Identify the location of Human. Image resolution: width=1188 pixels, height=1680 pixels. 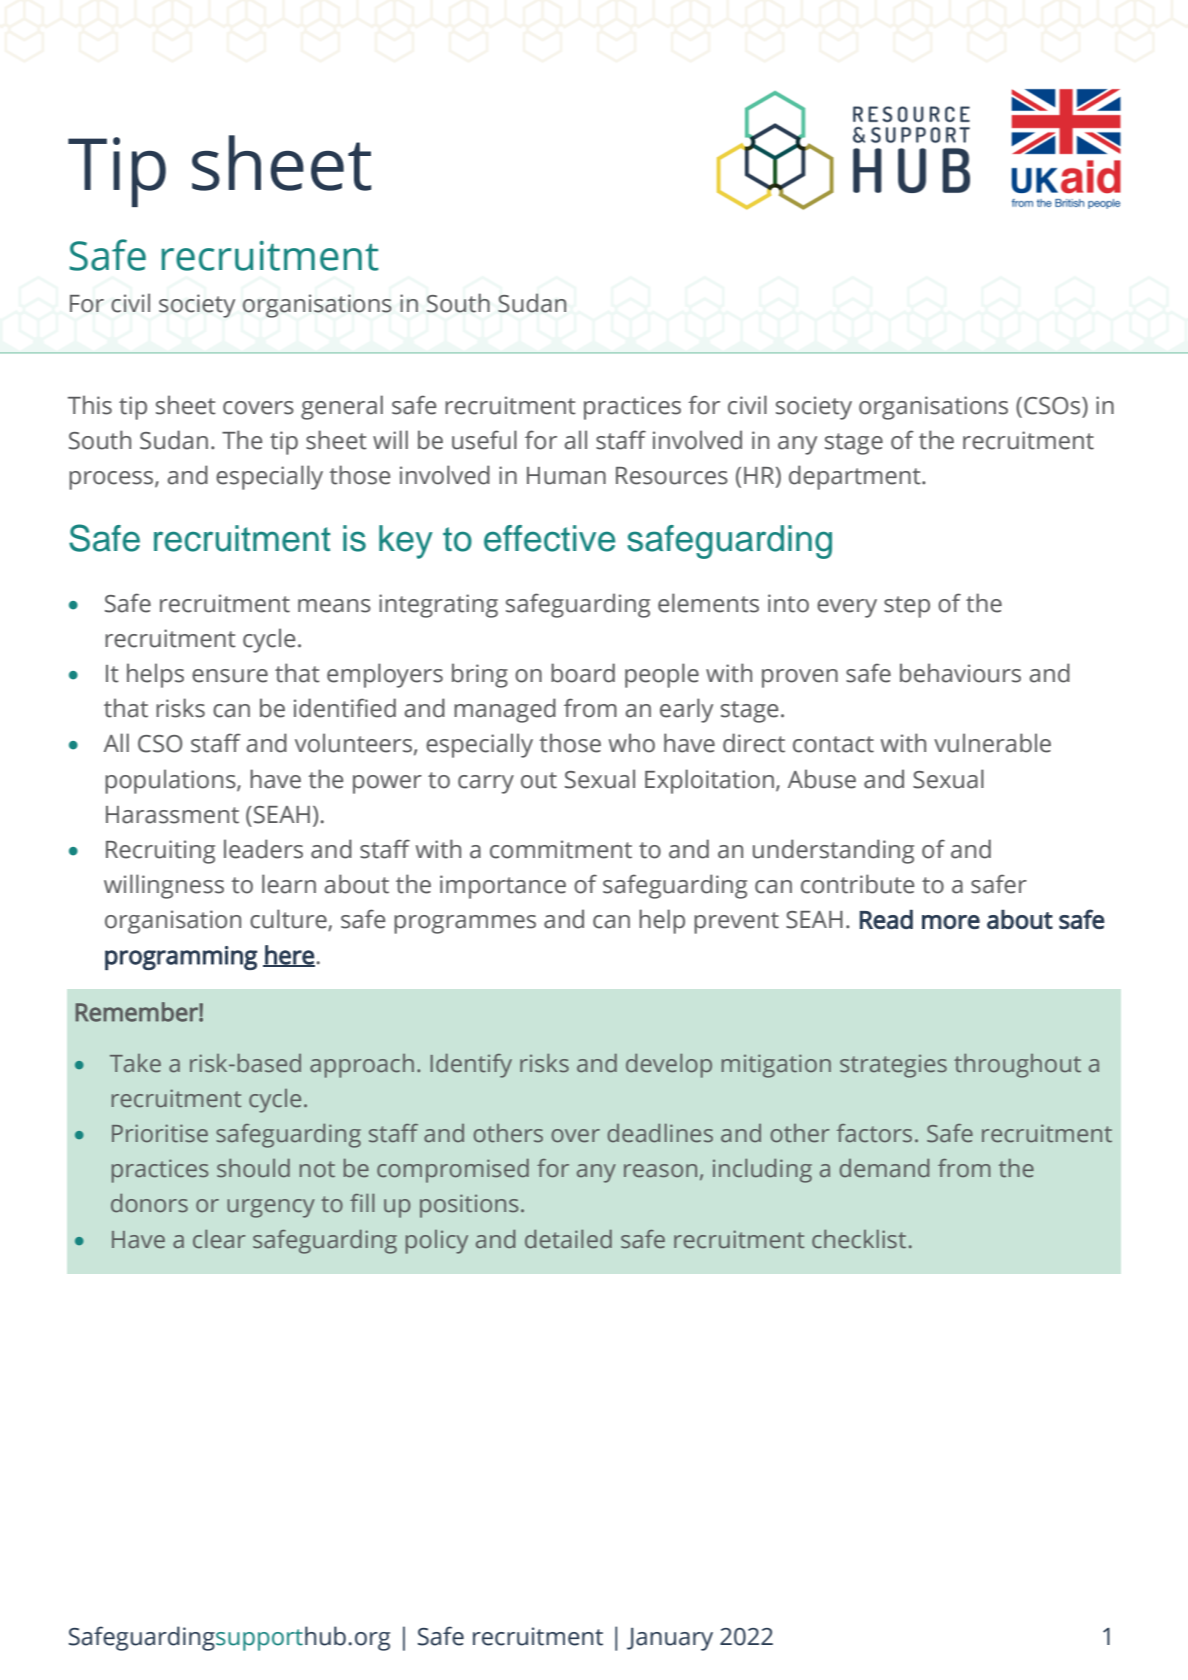
(566, 476).
